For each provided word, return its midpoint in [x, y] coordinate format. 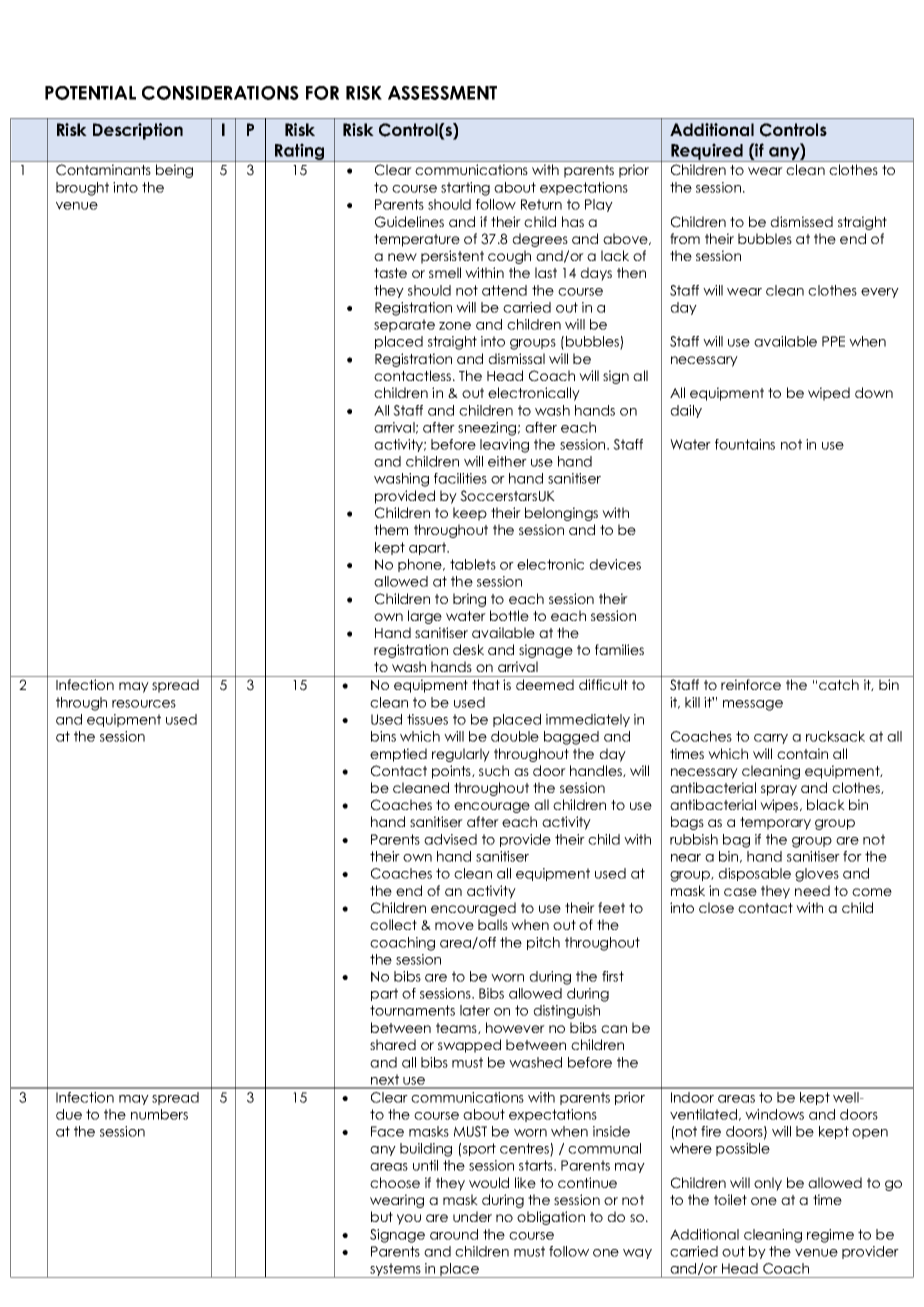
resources [144, 704]
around [454, 1234]
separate [404, 325]
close [716, 907]
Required [707, 152]
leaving [504, 446]
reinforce [751, 684]
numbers [159, 1114]
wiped [829, 394]
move [454, 926]
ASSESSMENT [442, 93]
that [486, 684]
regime [830, 1236]
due [69, 1114]
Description [138, 131]
